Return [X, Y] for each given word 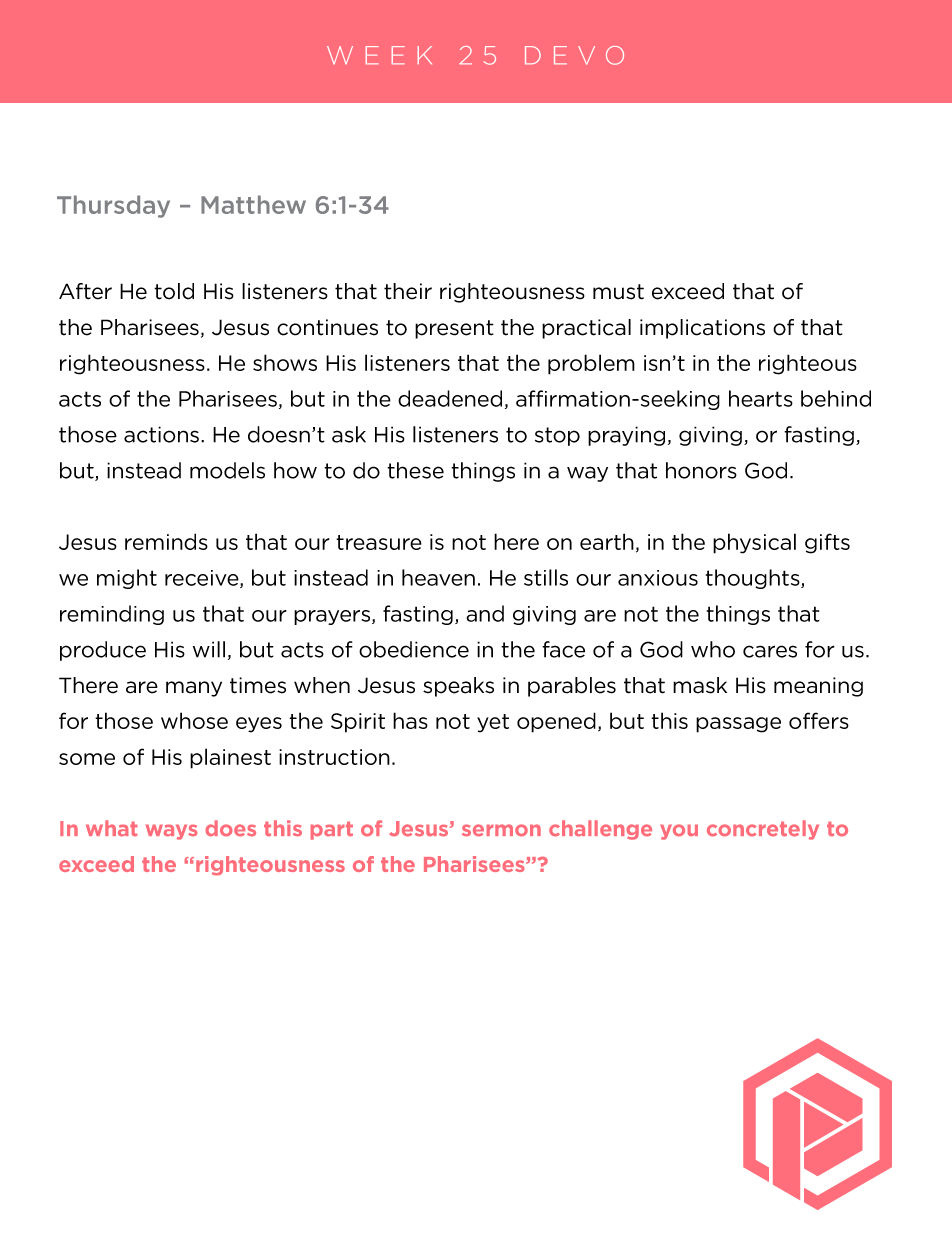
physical [754, 543]
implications [702, 329]
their [408, 291]
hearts [761, 398]
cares [770, 651]
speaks [458, 687]
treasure [379, 542]
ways [171, 832]
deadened [450, 398]
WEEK [379, 55]
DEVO [574, 55]
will [209, 649]
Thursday [113, 206]
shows [285, 362]
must [618, 292]
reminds [166, 541]
